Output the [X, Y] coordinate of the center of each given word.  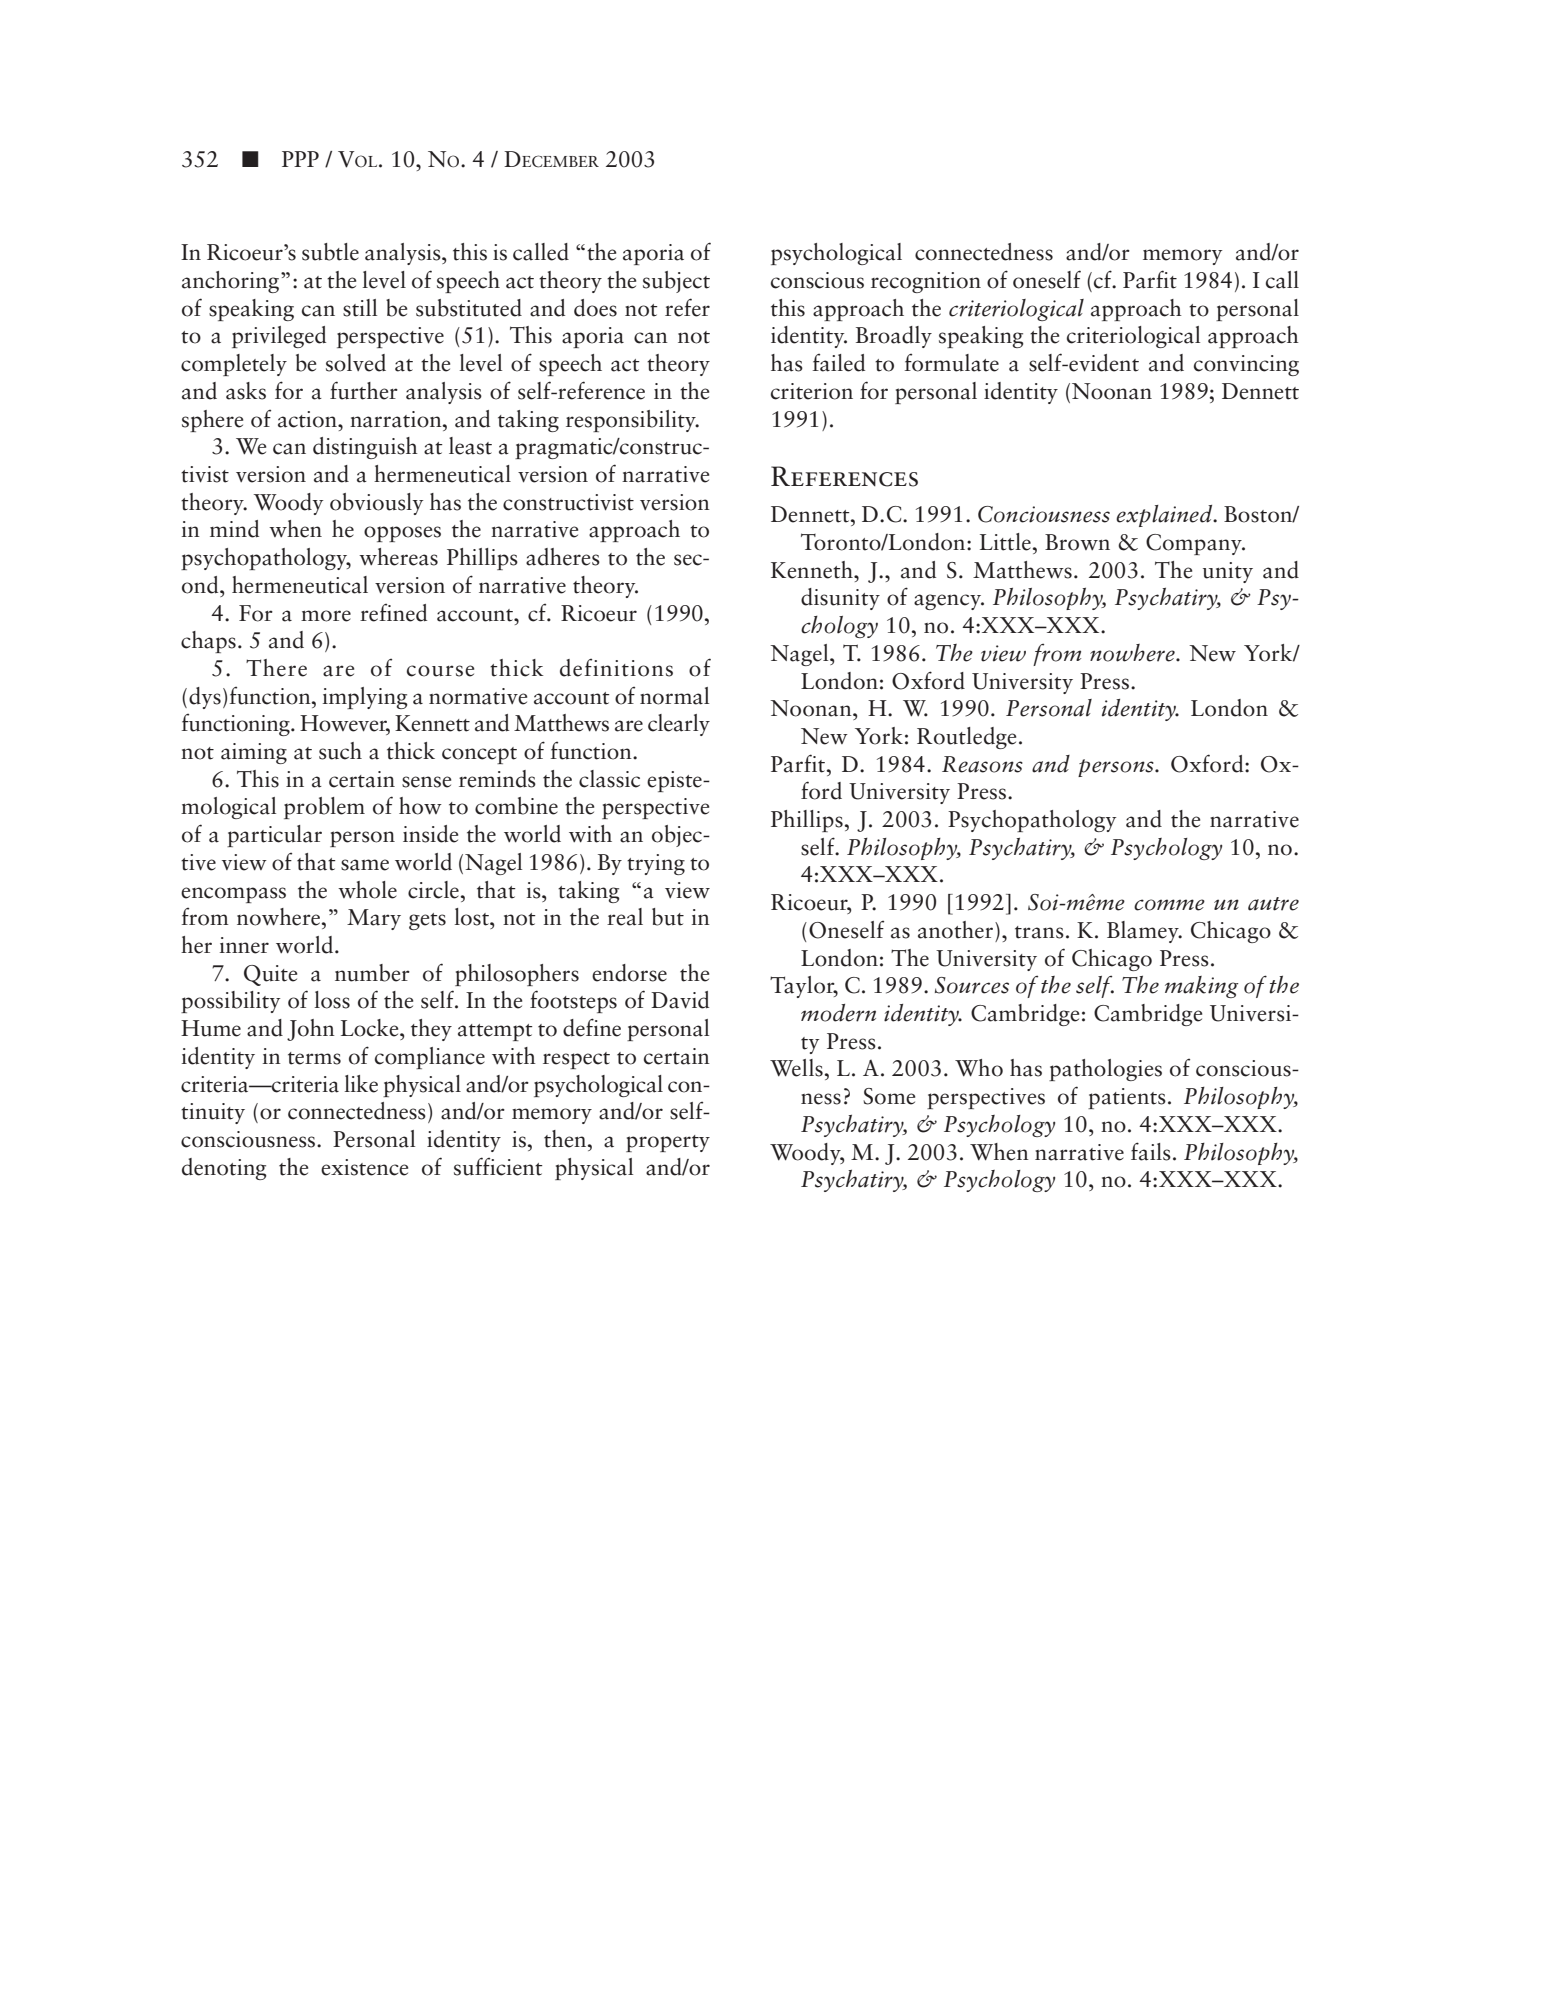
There [276, 668]
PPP [300, 159]
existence [364, 1167]
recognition [926, 282]
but [668, 917]
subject [676, 282]
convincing [1246, 365]
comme [1169, 905]
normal [674, 696]
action [308, 419]
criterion [812, 391]
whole [367, 890]
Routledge [966, 738]
